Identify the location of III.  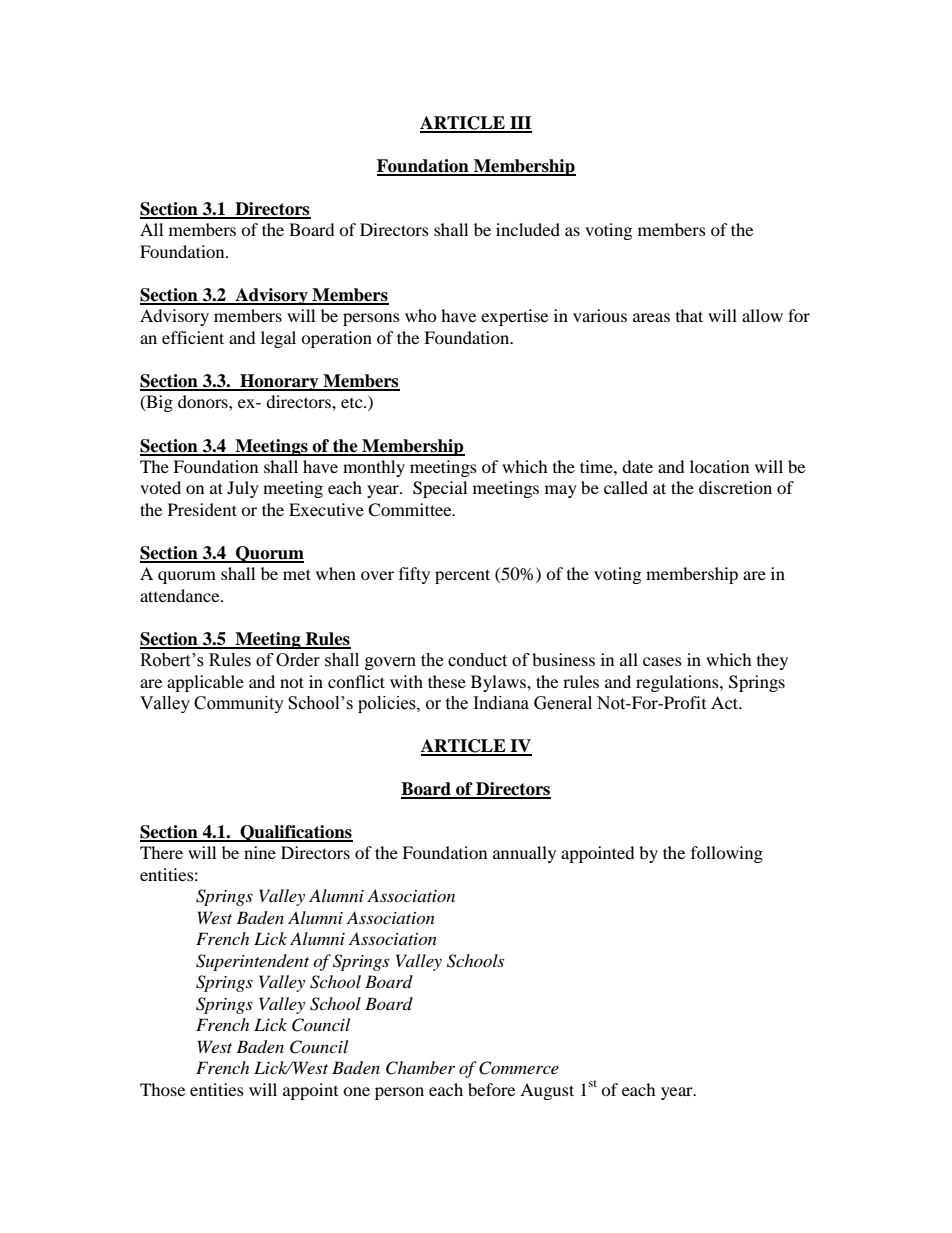
(520, 124).
